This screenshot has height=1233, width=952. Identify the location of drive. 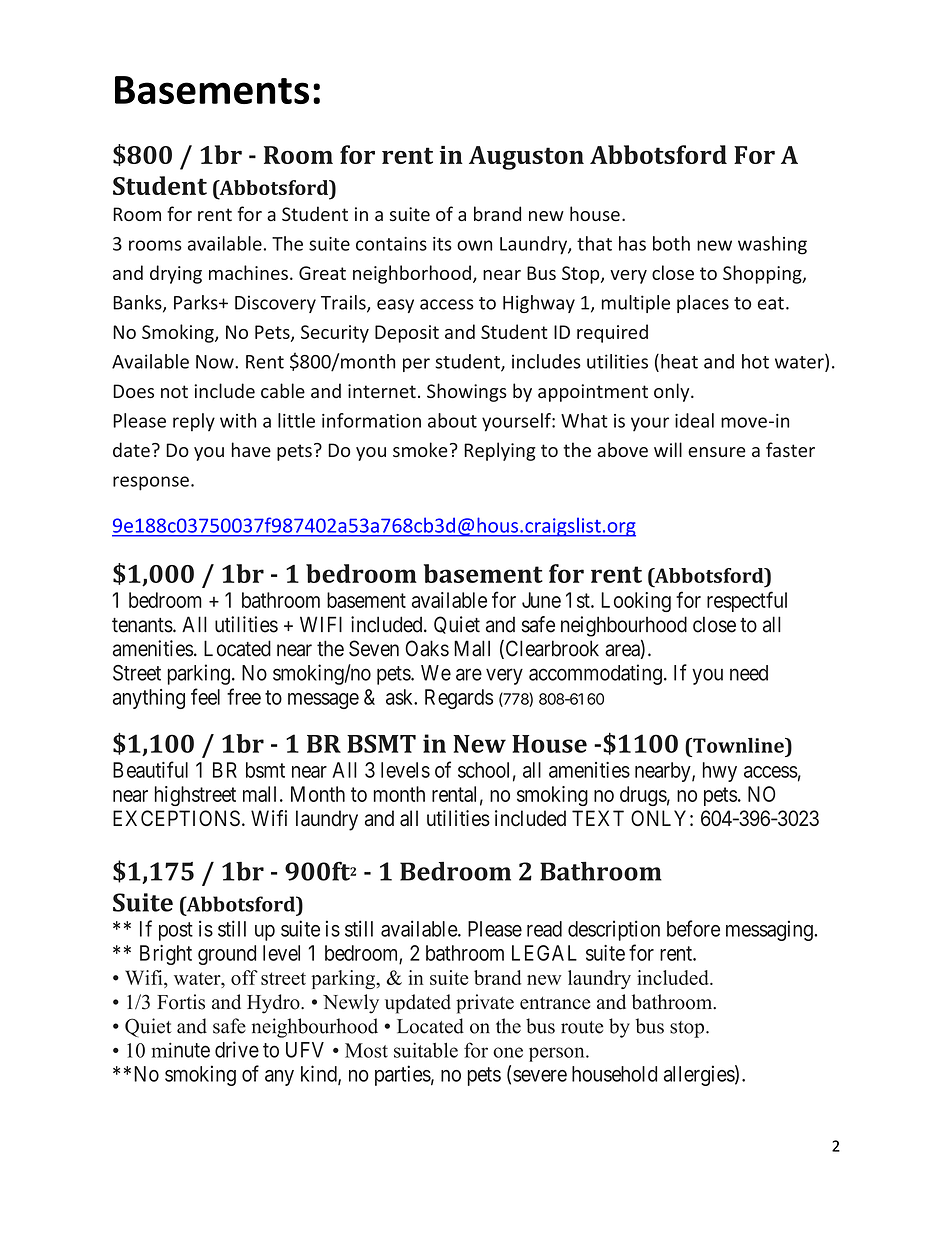
(237, 1049).
